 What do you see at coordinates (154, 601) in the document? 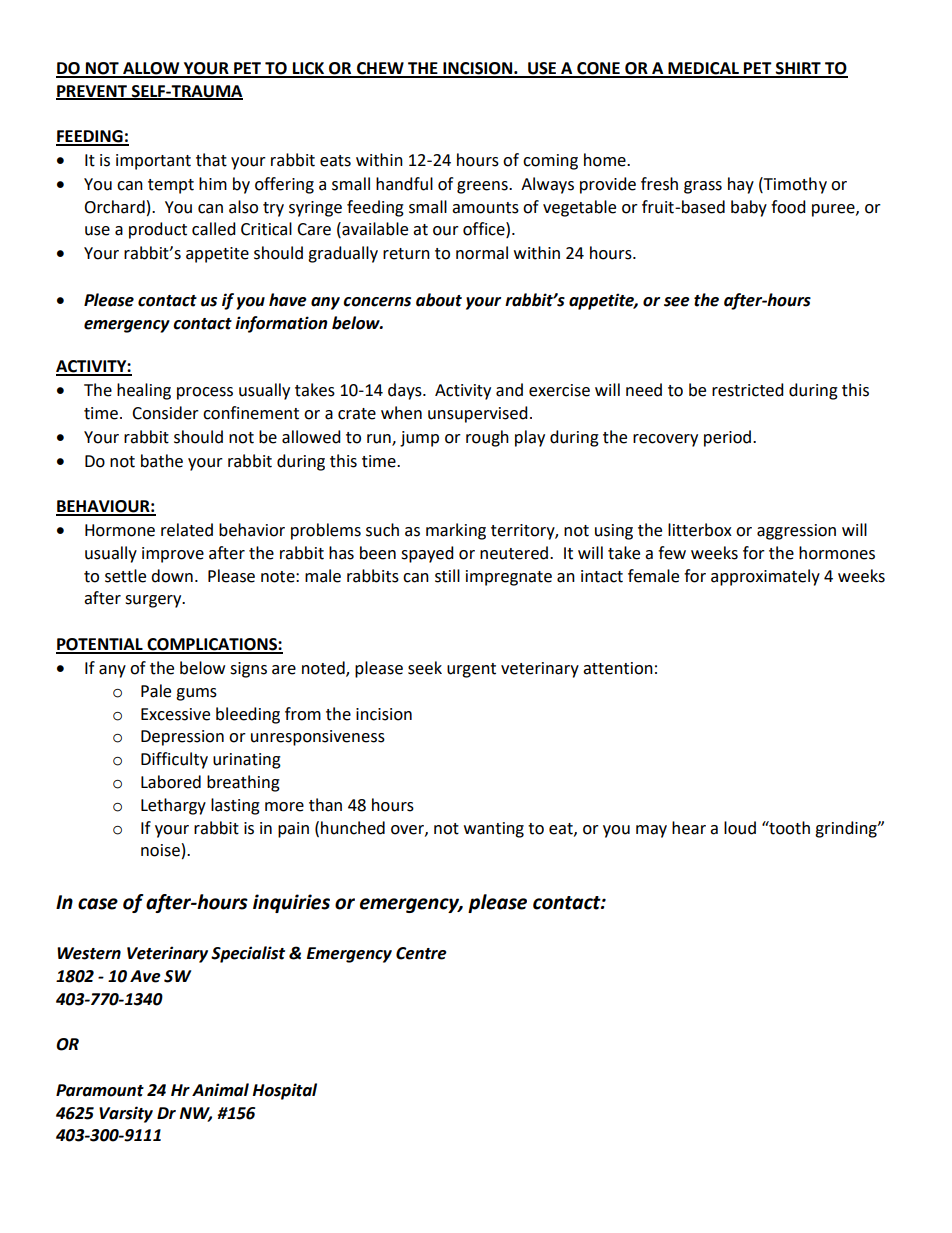
I see `surgery` at bounding box center [154, 601].
